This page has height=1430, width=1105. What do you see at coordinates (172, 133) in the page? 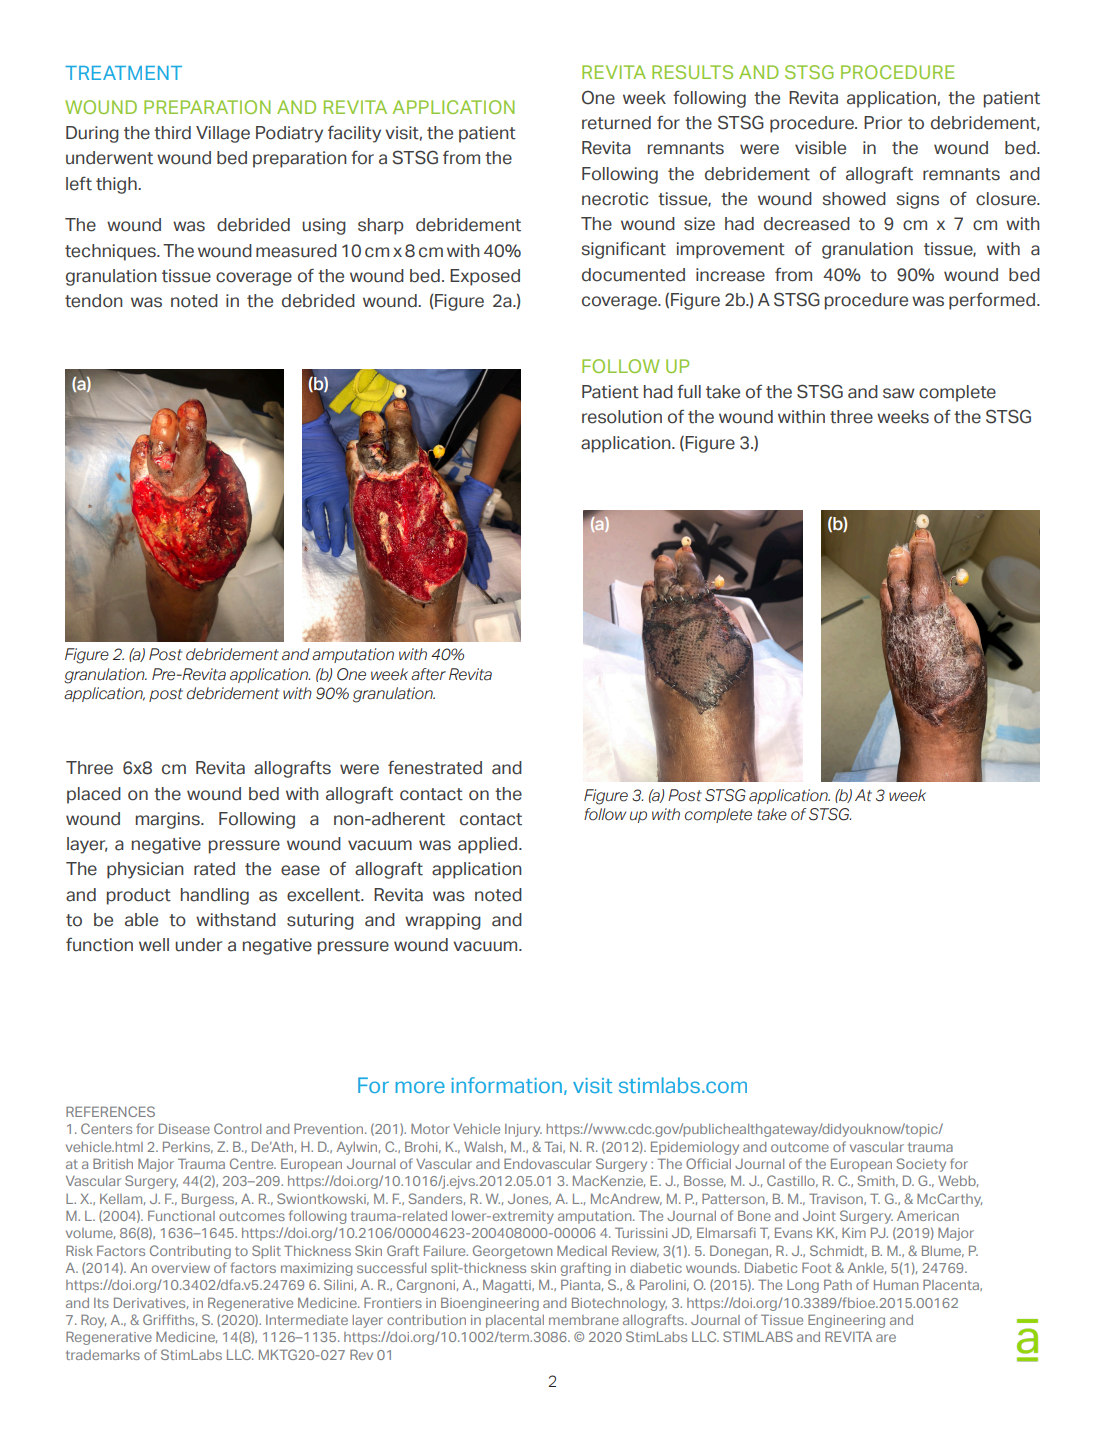
I see `third` at bounding box center [172, 133].
